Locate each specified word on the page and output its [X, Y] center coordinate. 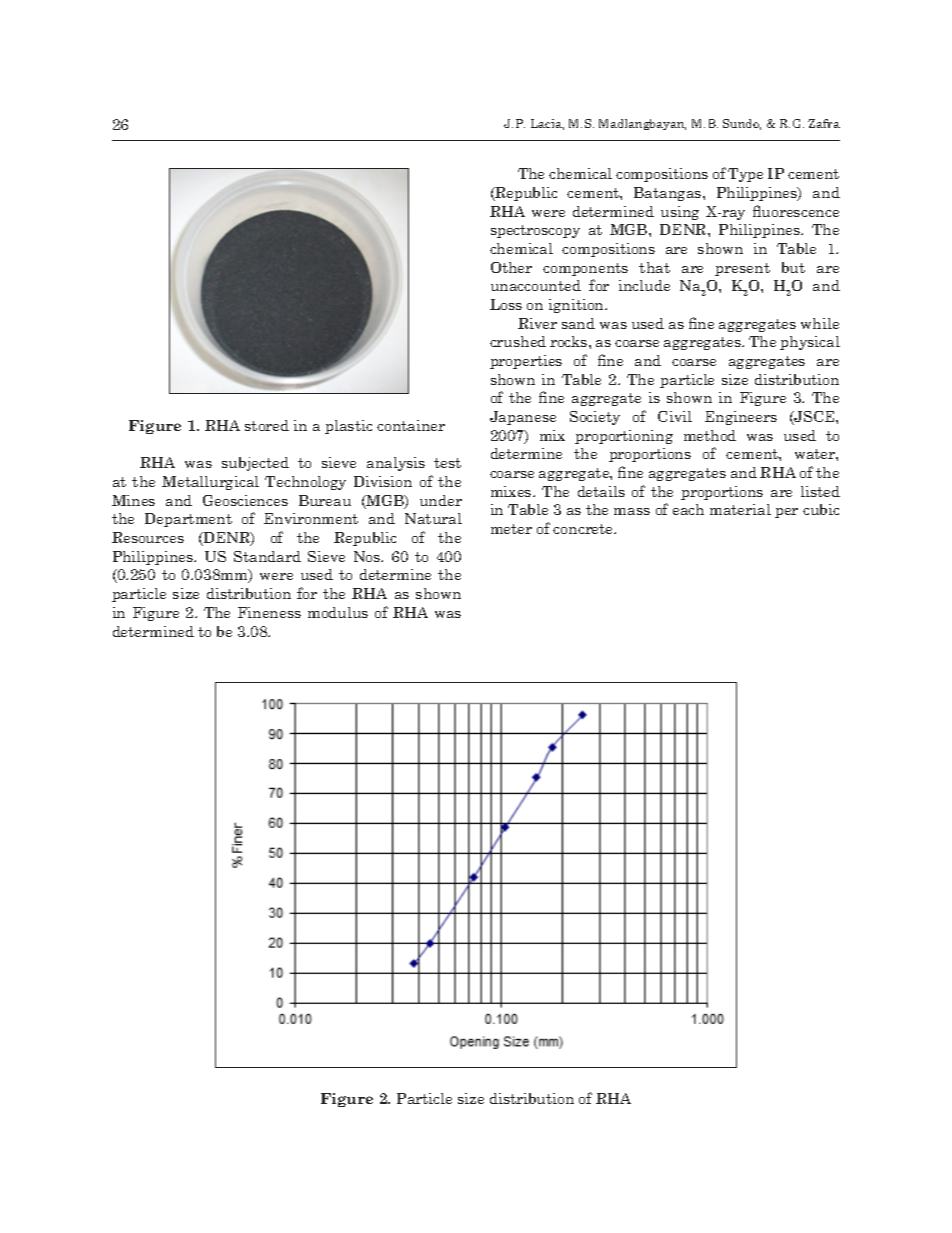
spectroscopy [535, 231]
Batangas [669, 194]
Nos [368, 556]
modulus [338, 612]
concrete [584, 529]
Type [745, 175]
